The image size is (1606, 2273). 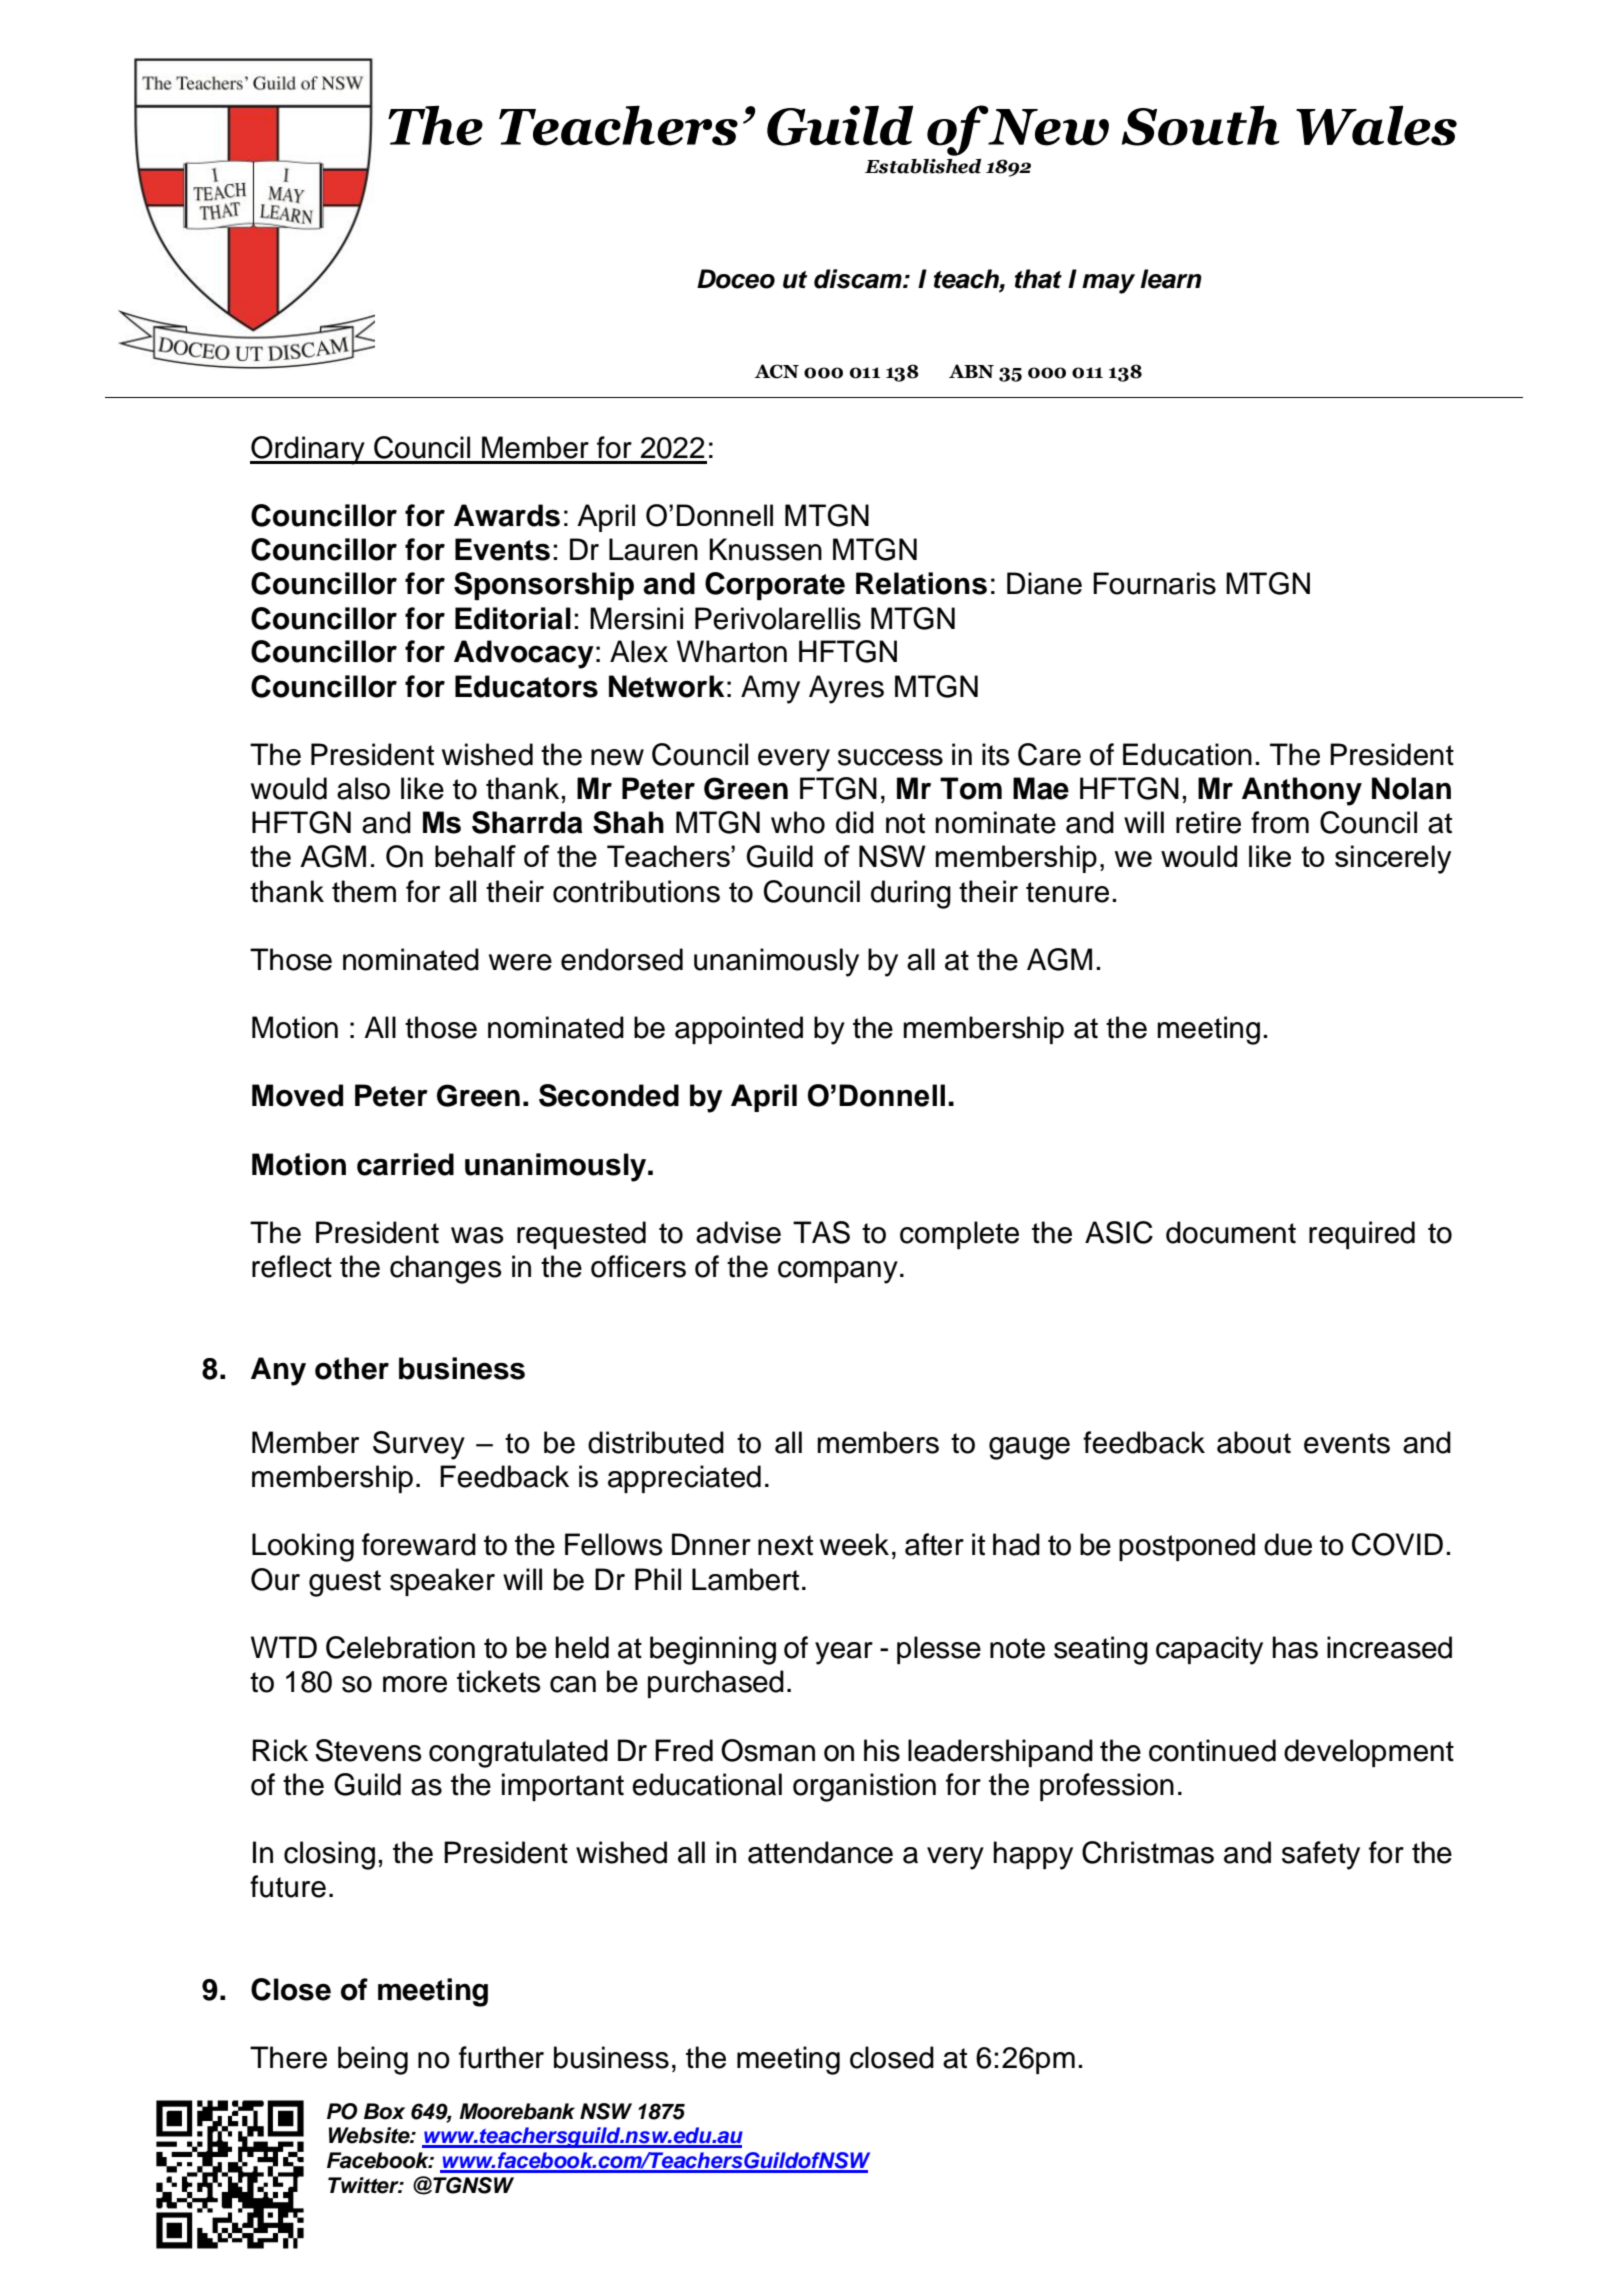 What do you see at coordinates (854, 1544) in the screenshot?
I see `week` at bounding box center [854, 1544].
